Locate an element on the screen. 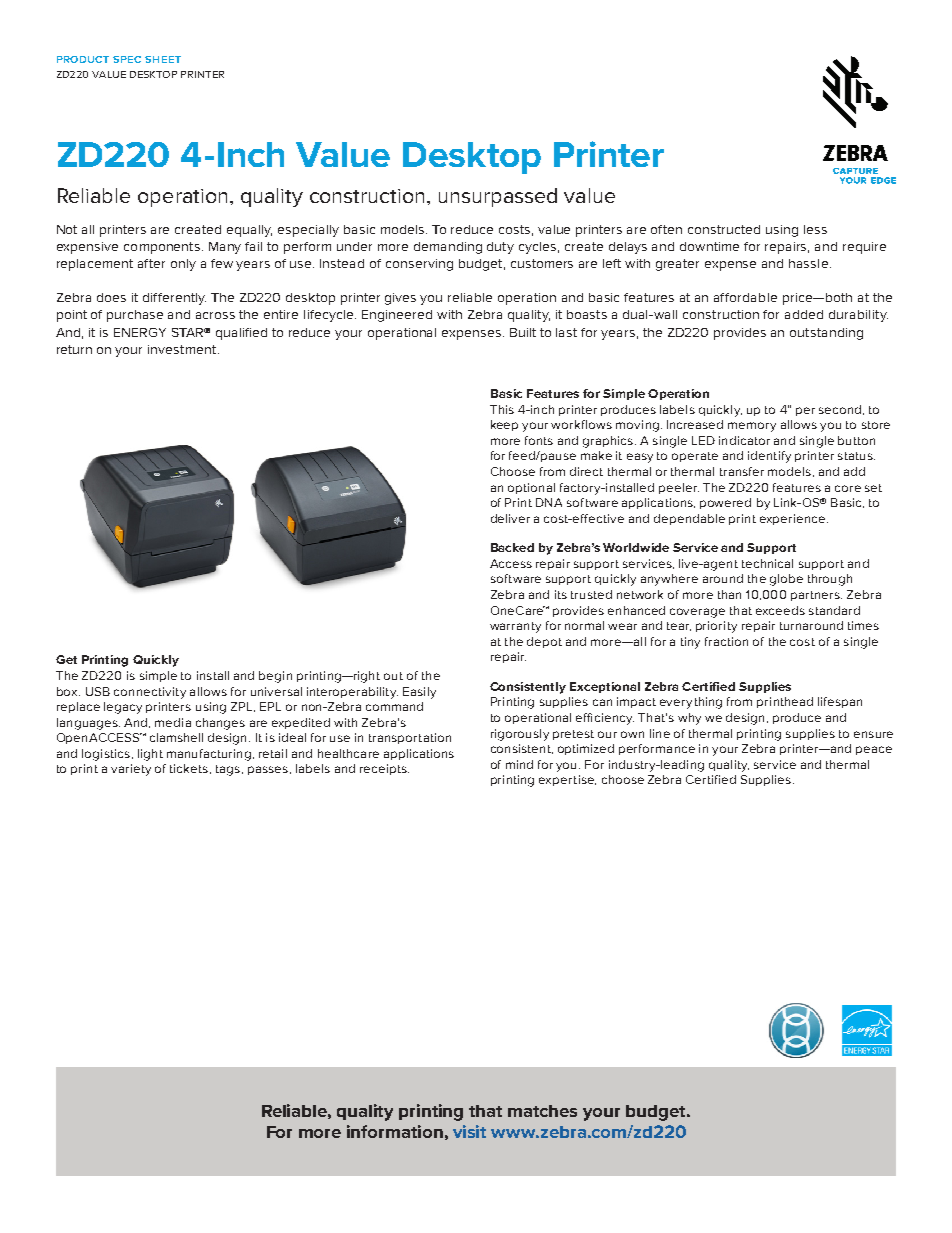  SHEET is located at coordinates (163, 59).
